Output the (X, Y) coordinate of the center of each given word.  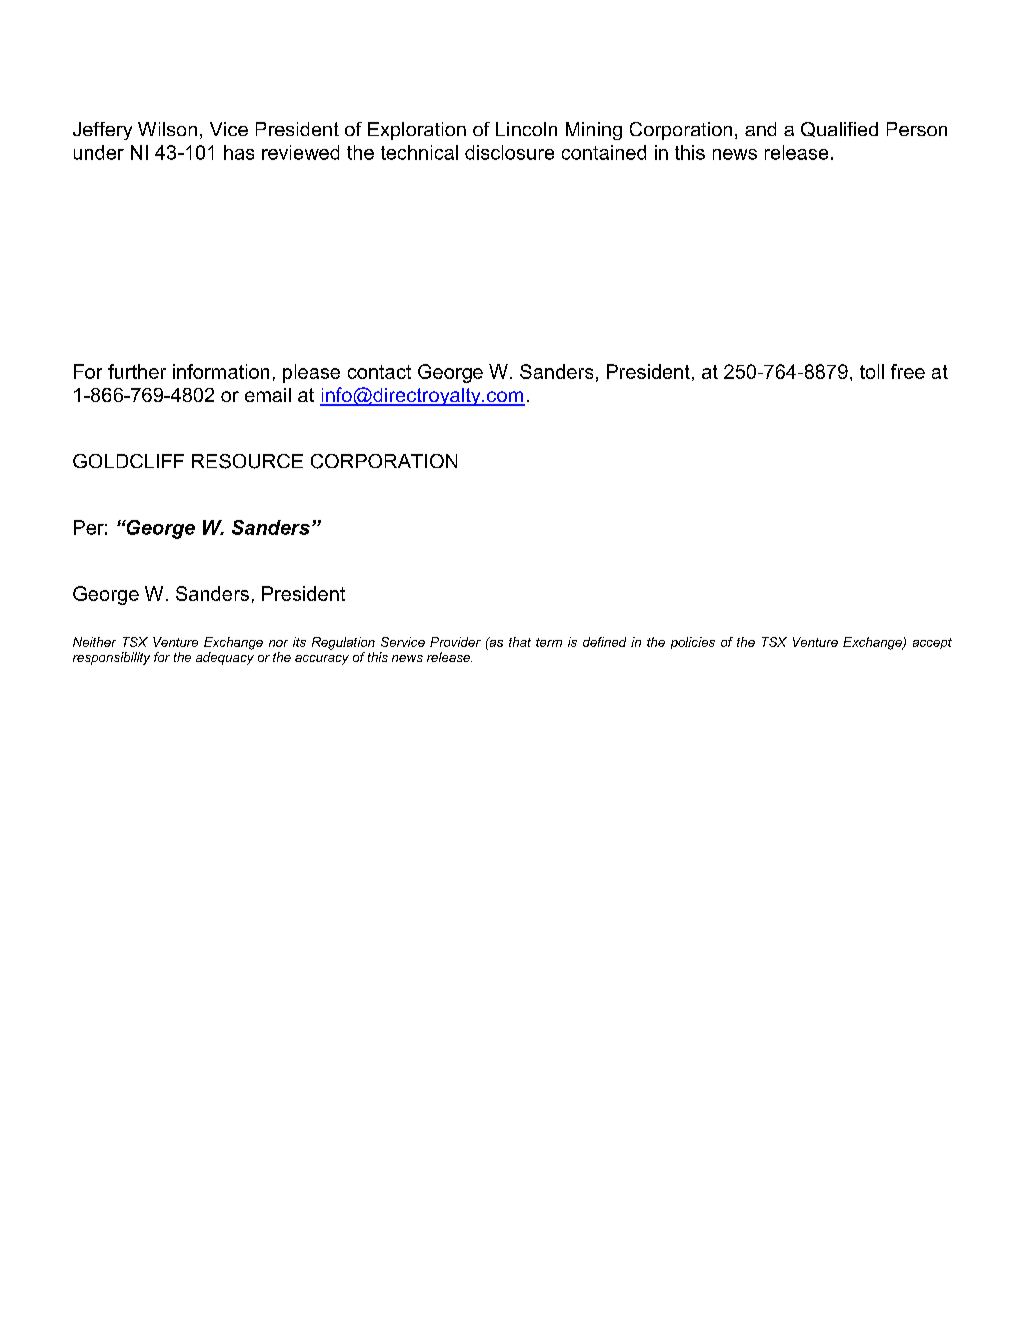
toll (872, 371)
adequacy (225, 658)
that (520, 642)
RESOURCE (247, 461)
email (268, 395)
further (137, 371)
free (908, 371)
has (239, 152)
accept (932, 643)
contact (379, 372)
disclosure (509, 152)
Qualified (839, 129)
